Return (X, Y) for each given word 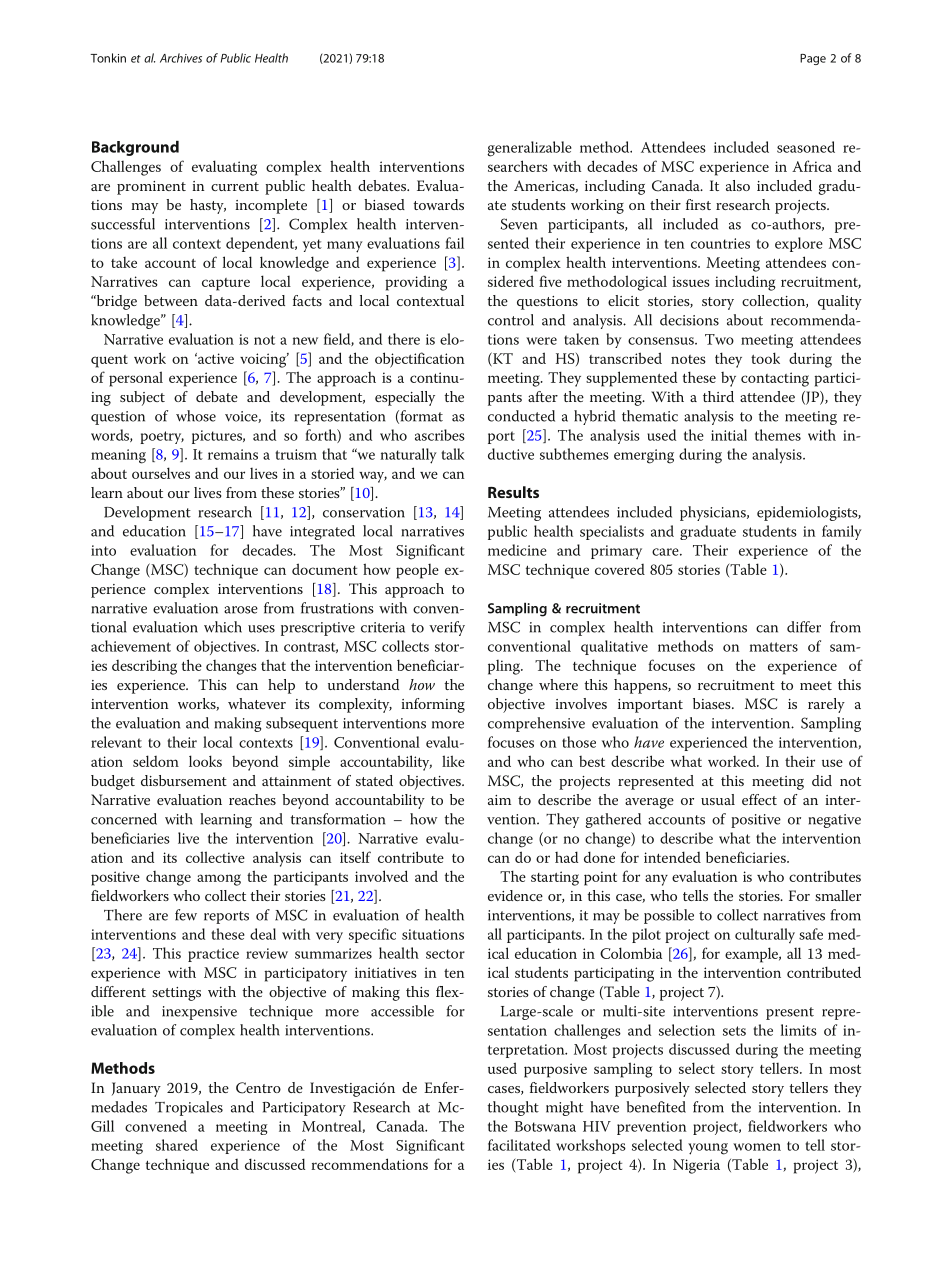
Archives (181, 58)
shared (177, 1145)
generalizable (529, 149)
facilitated (519, 1145)
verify (447, 628)
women (757, 1147)
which (223, 627)
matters (774, 647)
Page (813, 59)
